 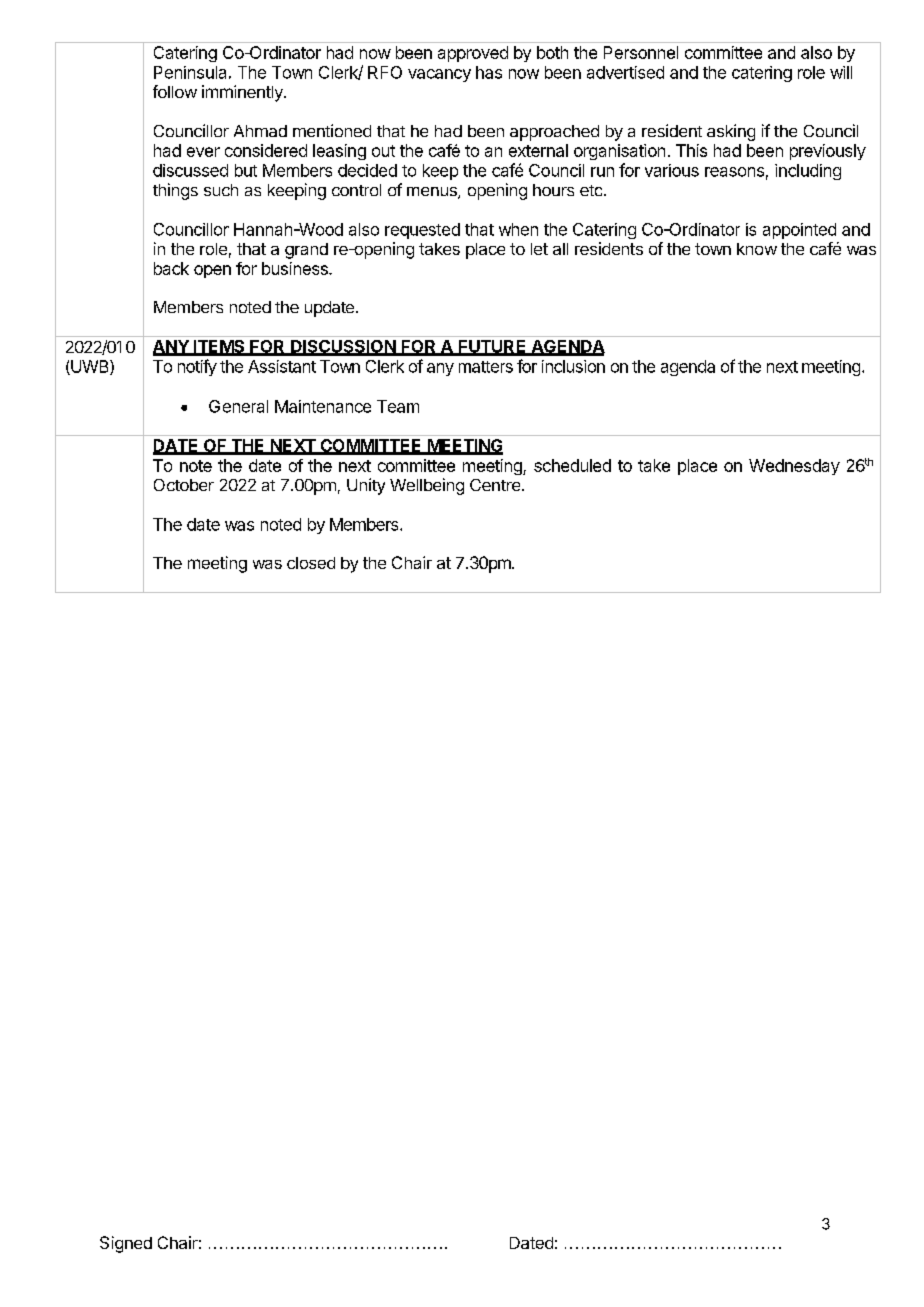 What do you see at coordinates (126, 1244) in the image?
I see `Signed` at bounding box center [126, 1244].
